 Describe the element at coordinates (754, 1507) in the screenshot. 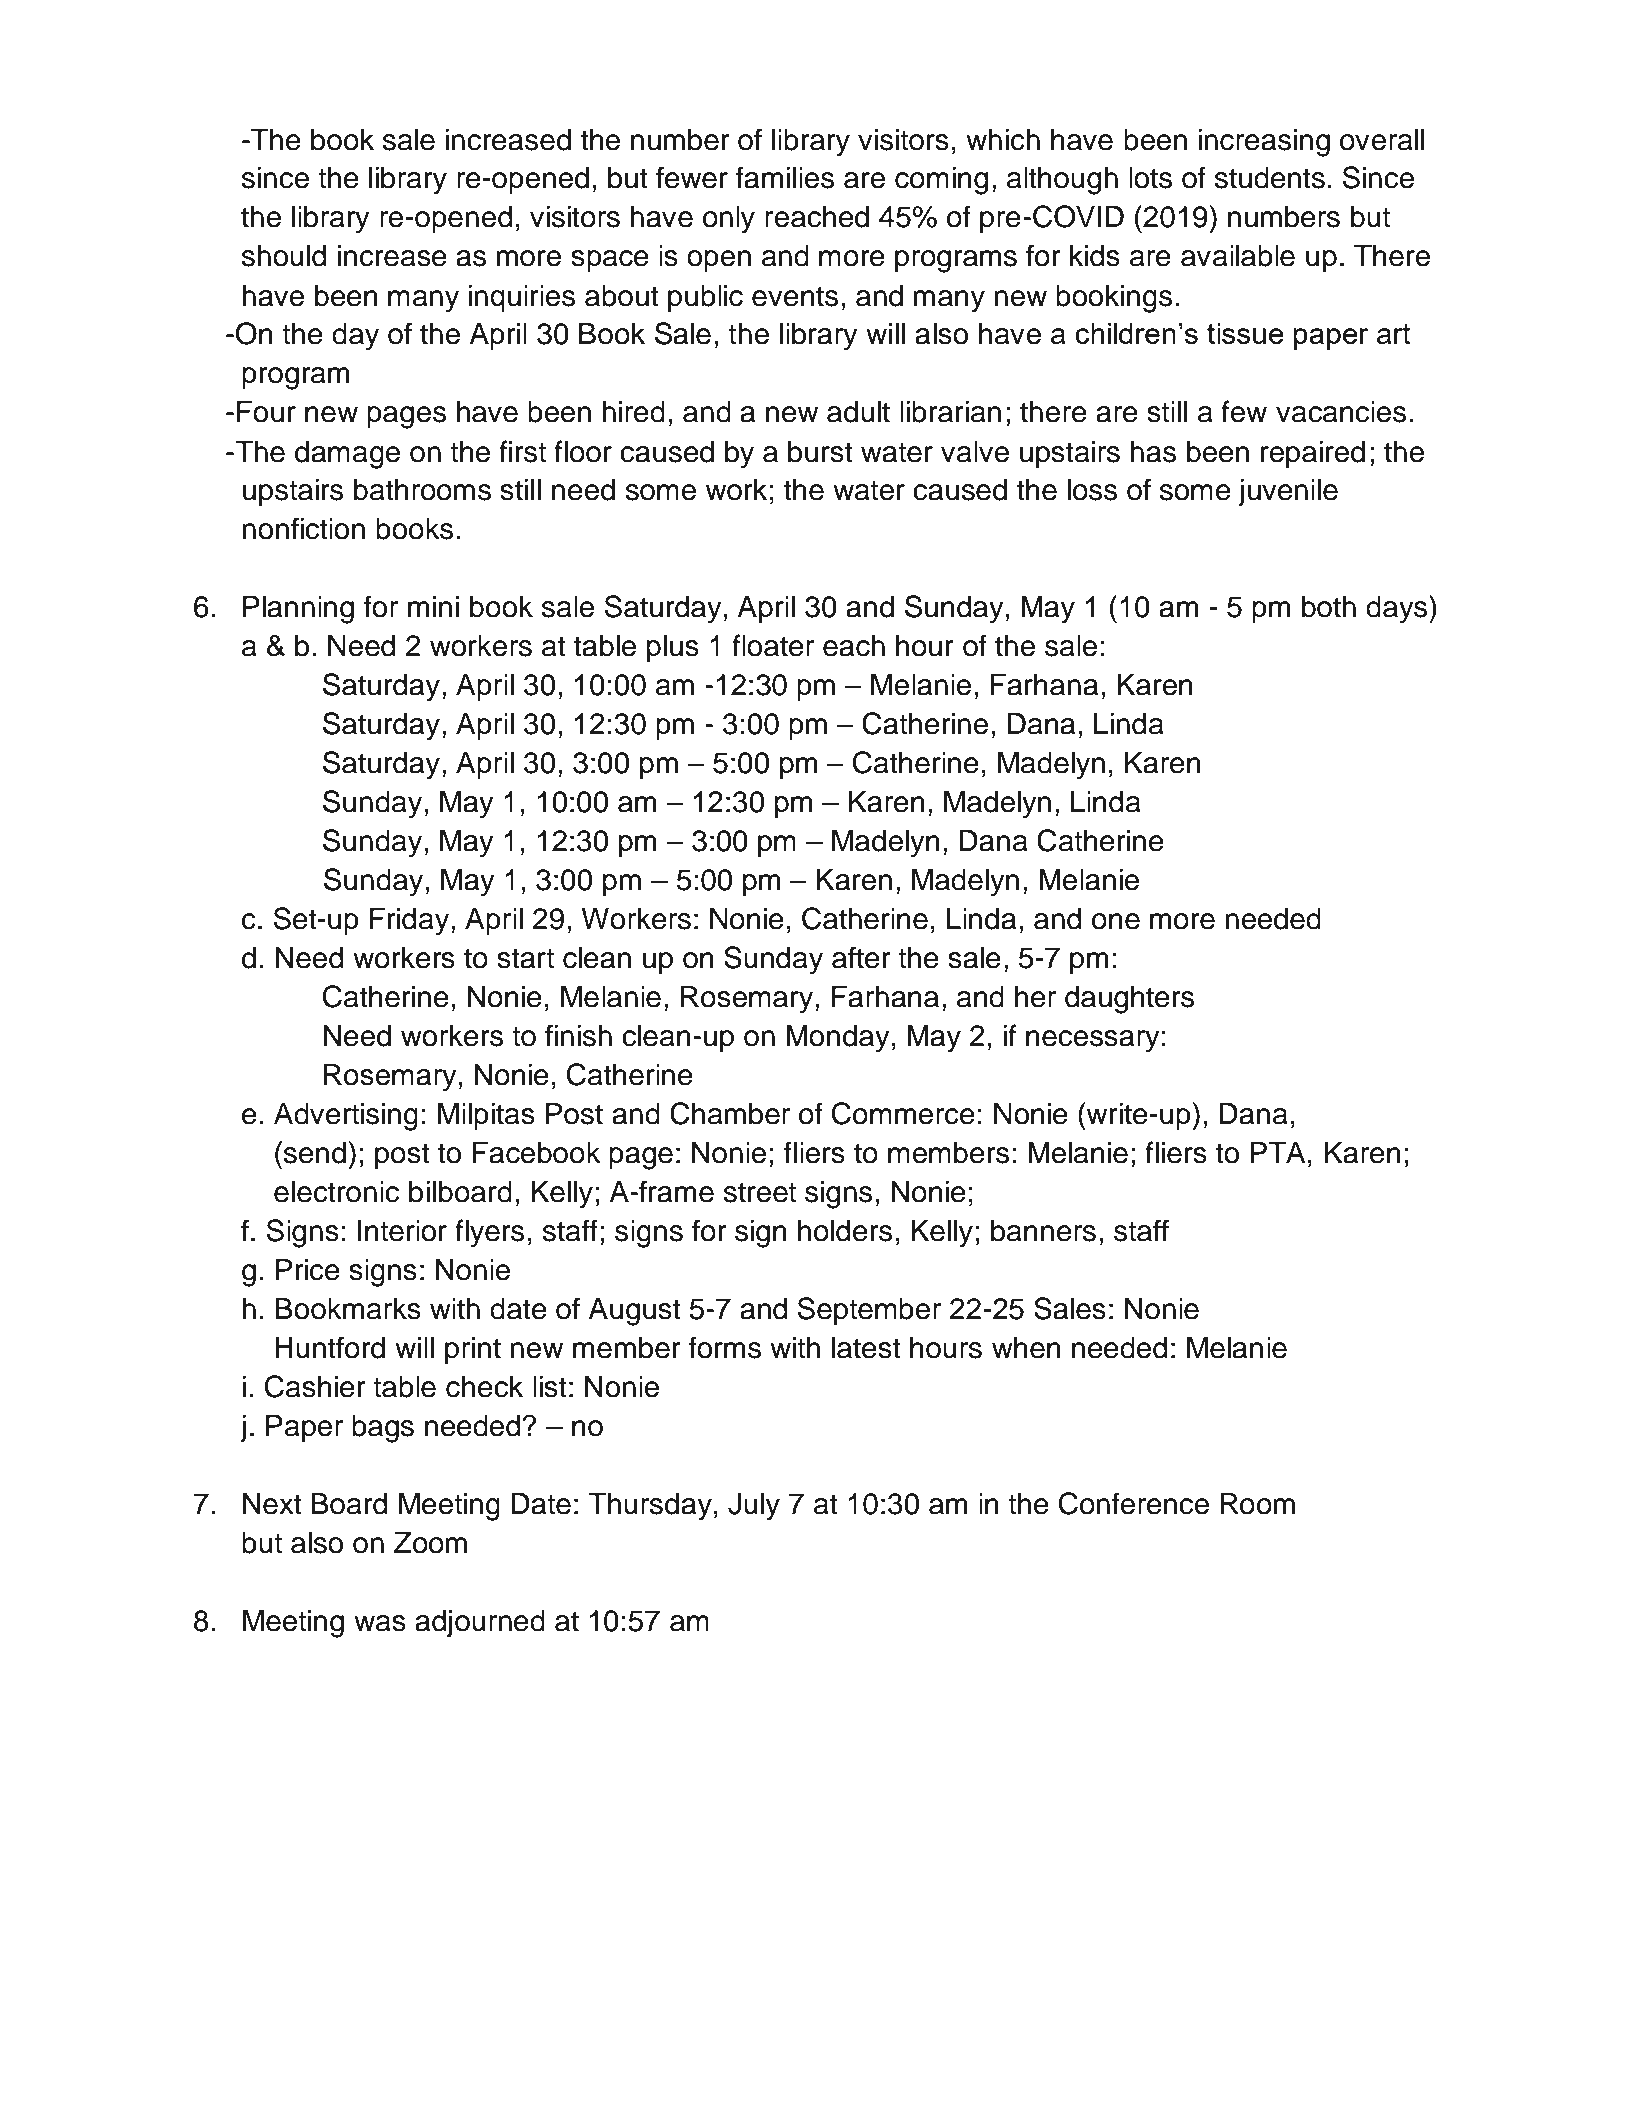

I see `July` at that location.
